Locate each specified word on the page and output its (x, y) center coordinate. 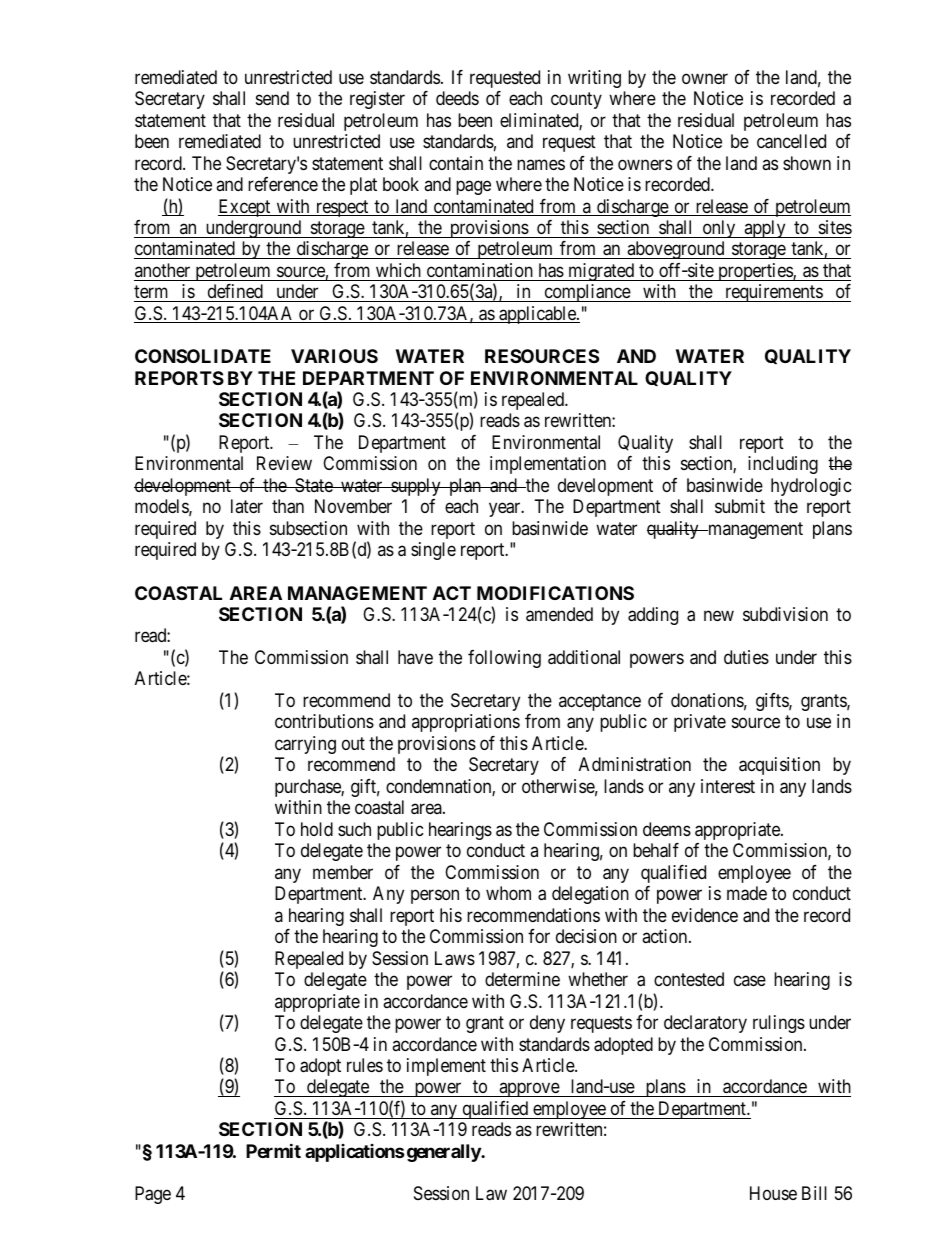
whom (508, 893)
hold (317, 829)
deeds (457, 98)
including (783, 465)
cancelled (791, 141)
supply (416, 487)
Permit (273, 1150)
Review (284, 463)
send (272, 98)
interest (728, 786)
